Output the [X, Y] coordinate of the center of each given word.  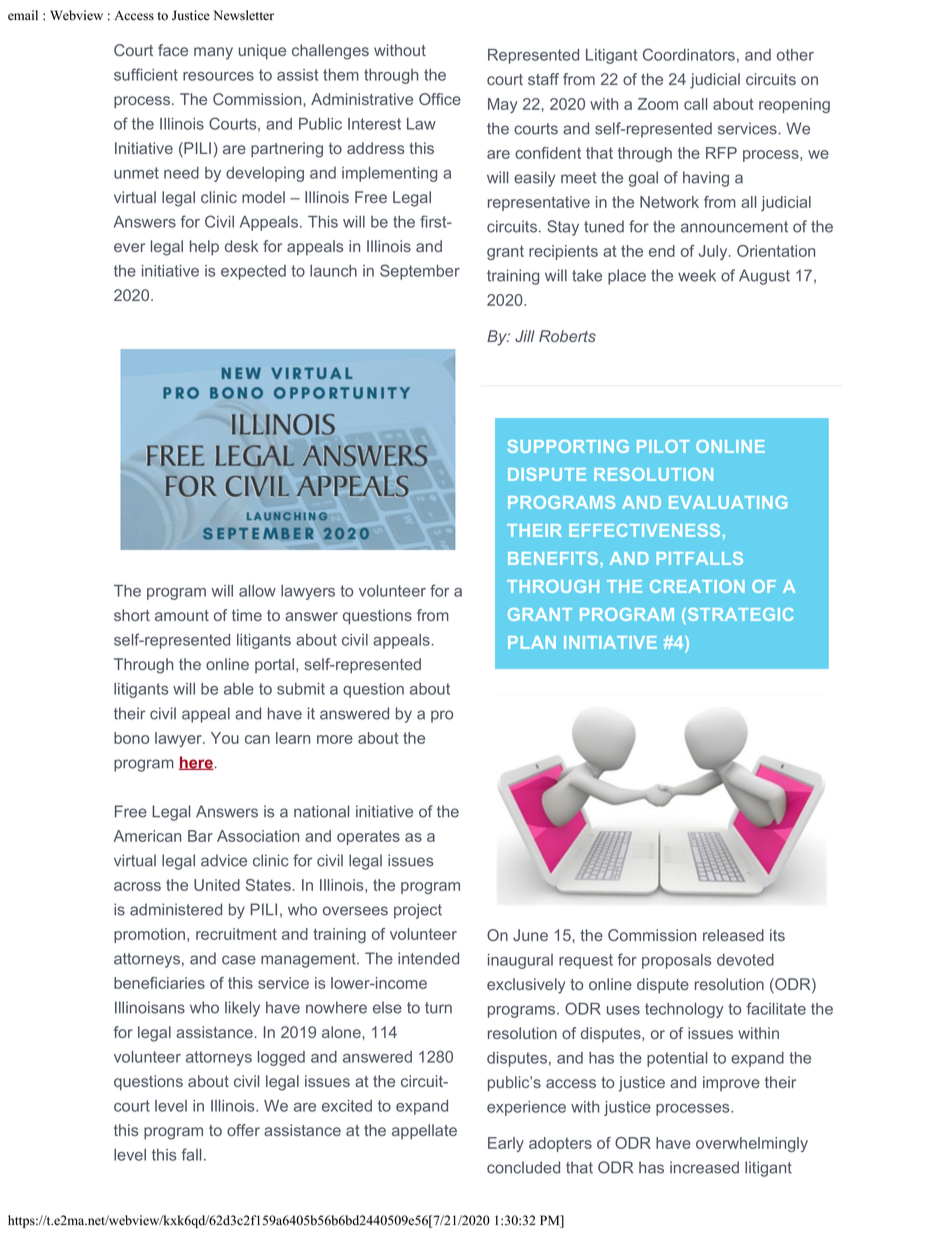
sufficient [146, 74]
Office [440, 99]
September [420, 272]
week [697, 275]
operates [368, 838]
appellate [424, 1131]
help [204, 247]
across [137, 886]
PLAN [532, 642]
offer [243, 1130]
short [132, 615]
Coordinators [689, 54]
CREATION [697, 586]
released [733, 935]
